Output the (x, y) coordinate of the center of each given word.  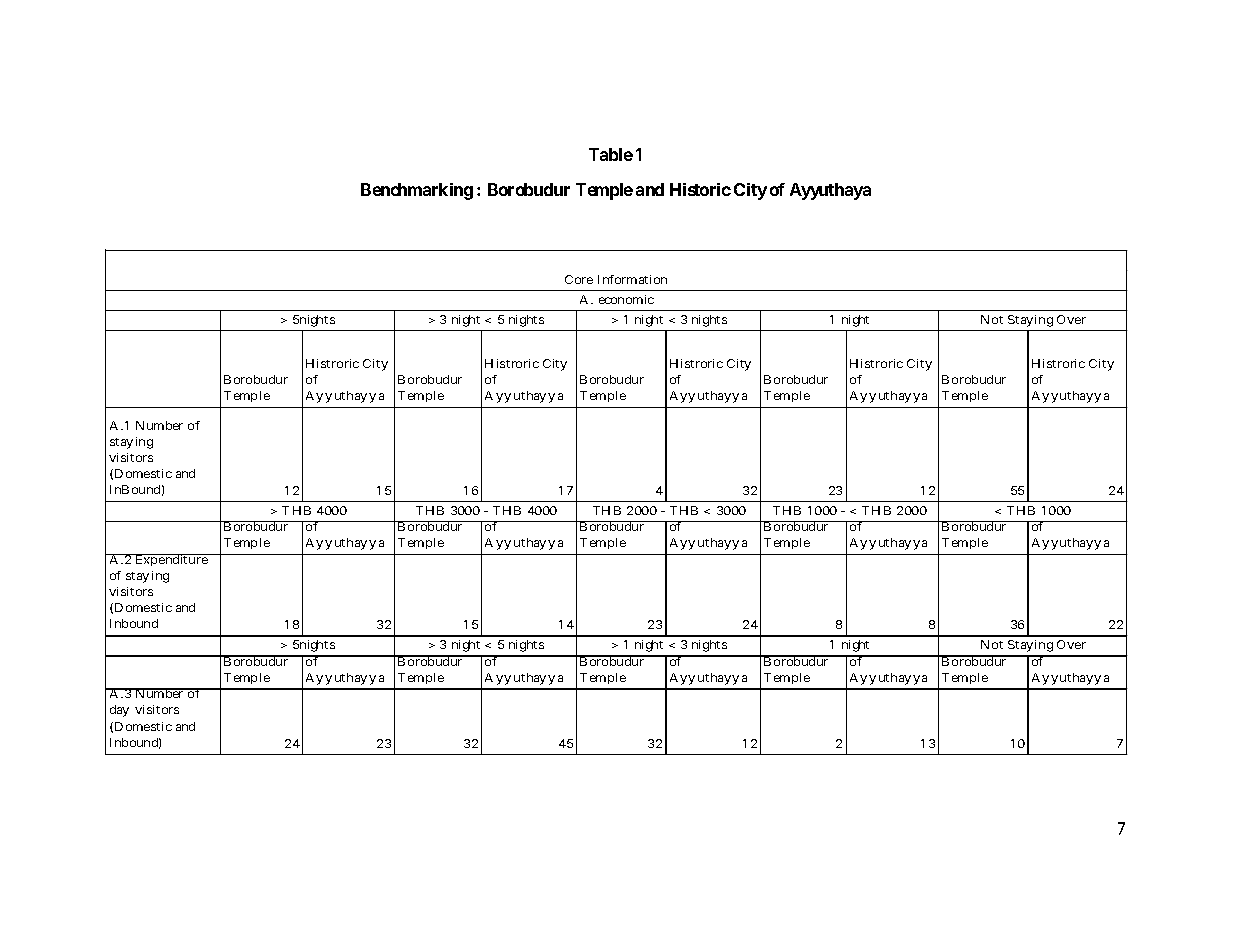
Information (632, 279)
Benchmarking (417, 191)
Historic (700, 189)
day (119, 711)
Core (579, 279)
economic (626, 299)
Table (611, 154)
